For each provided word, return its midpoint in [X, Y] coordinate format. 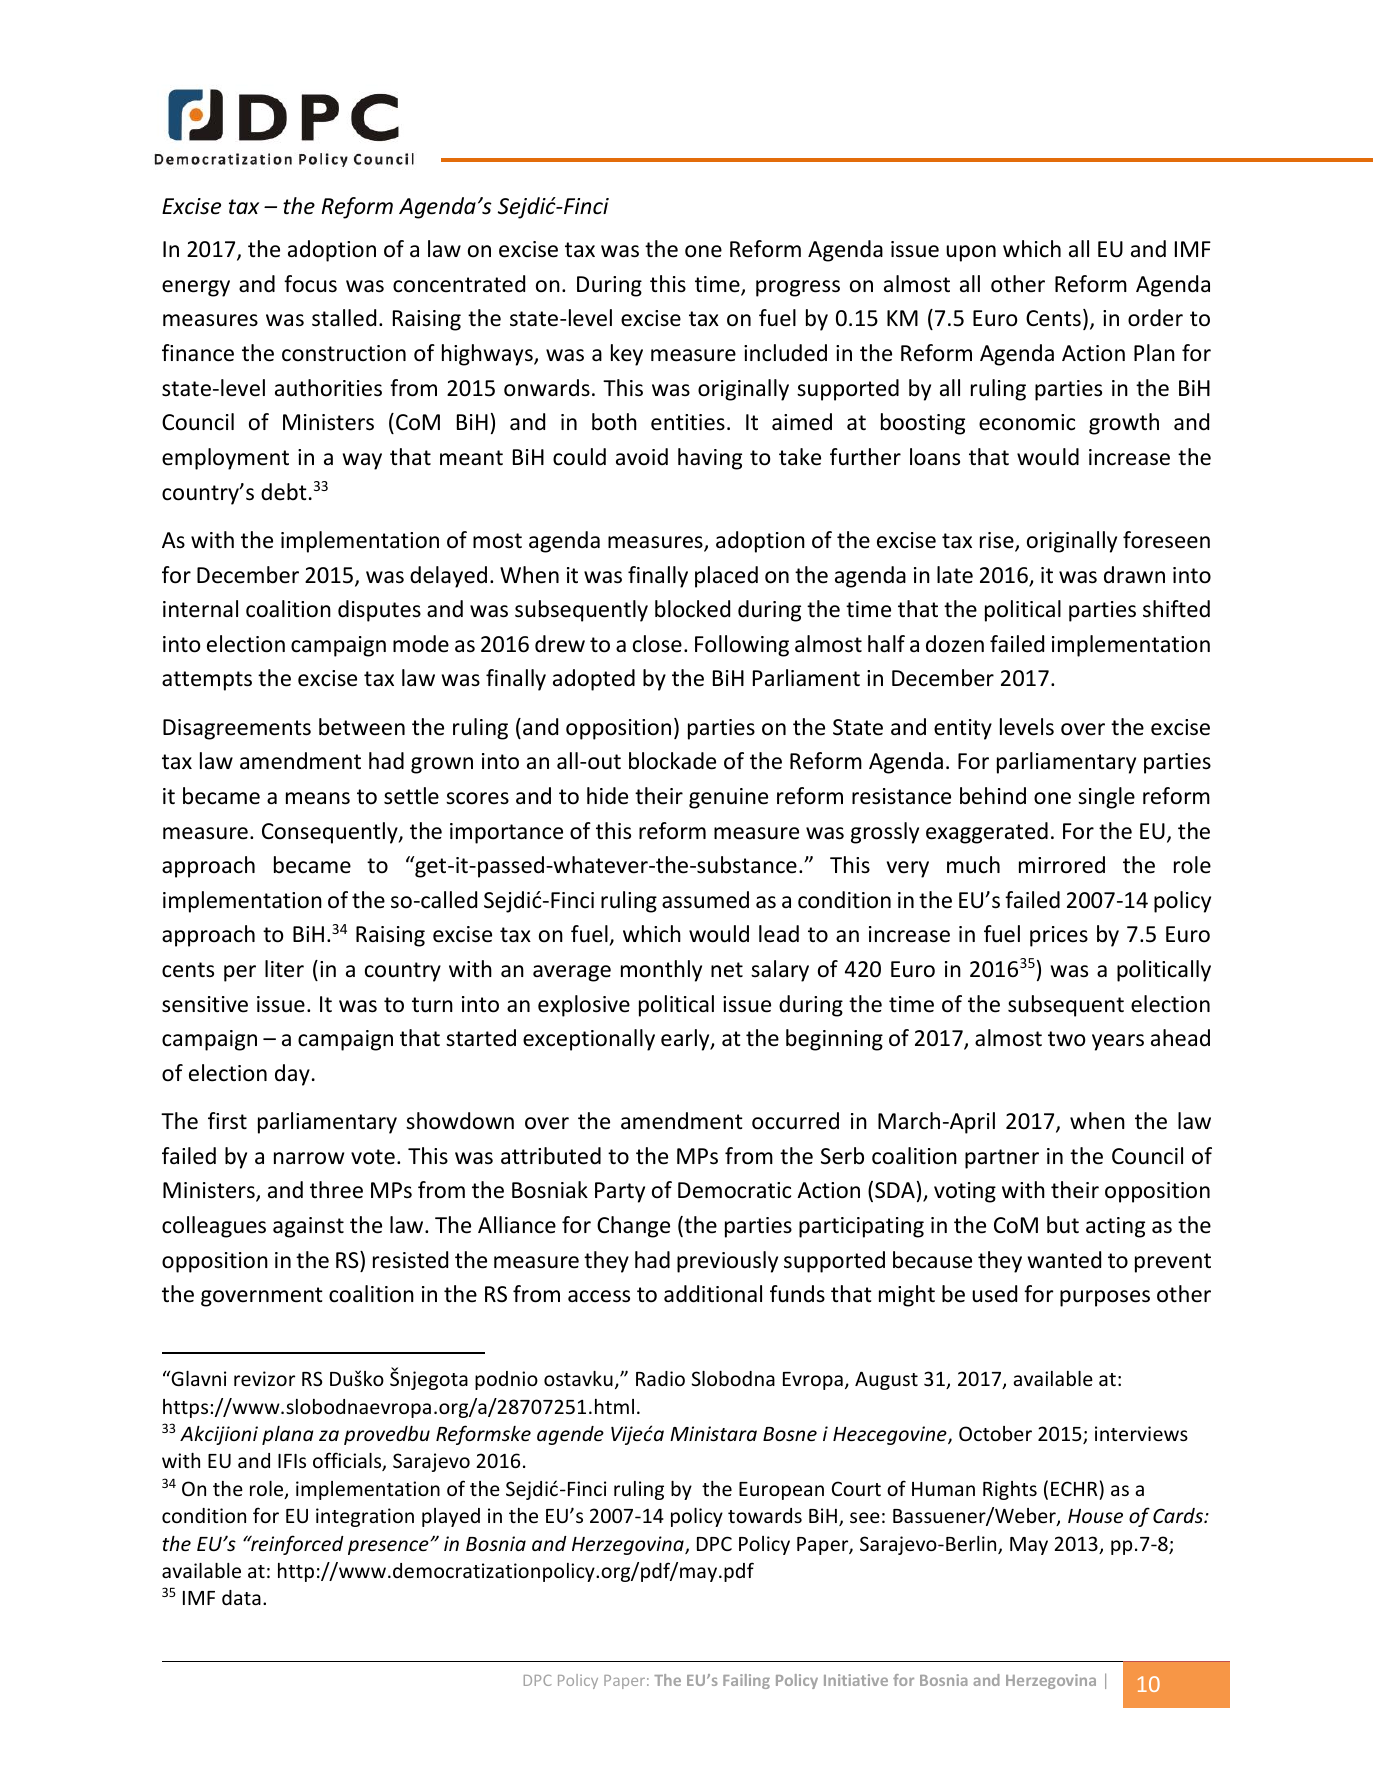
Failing [746, 1681]
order [1155, 318]
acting [1115, 1227]
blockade [672, 761]
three [336, 1190]
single [1106, 798]
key [627, 355]
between [362, 727]
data [241, 1597]
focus [310, 284]
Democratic [734, 1190]
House [1095, 1516]
